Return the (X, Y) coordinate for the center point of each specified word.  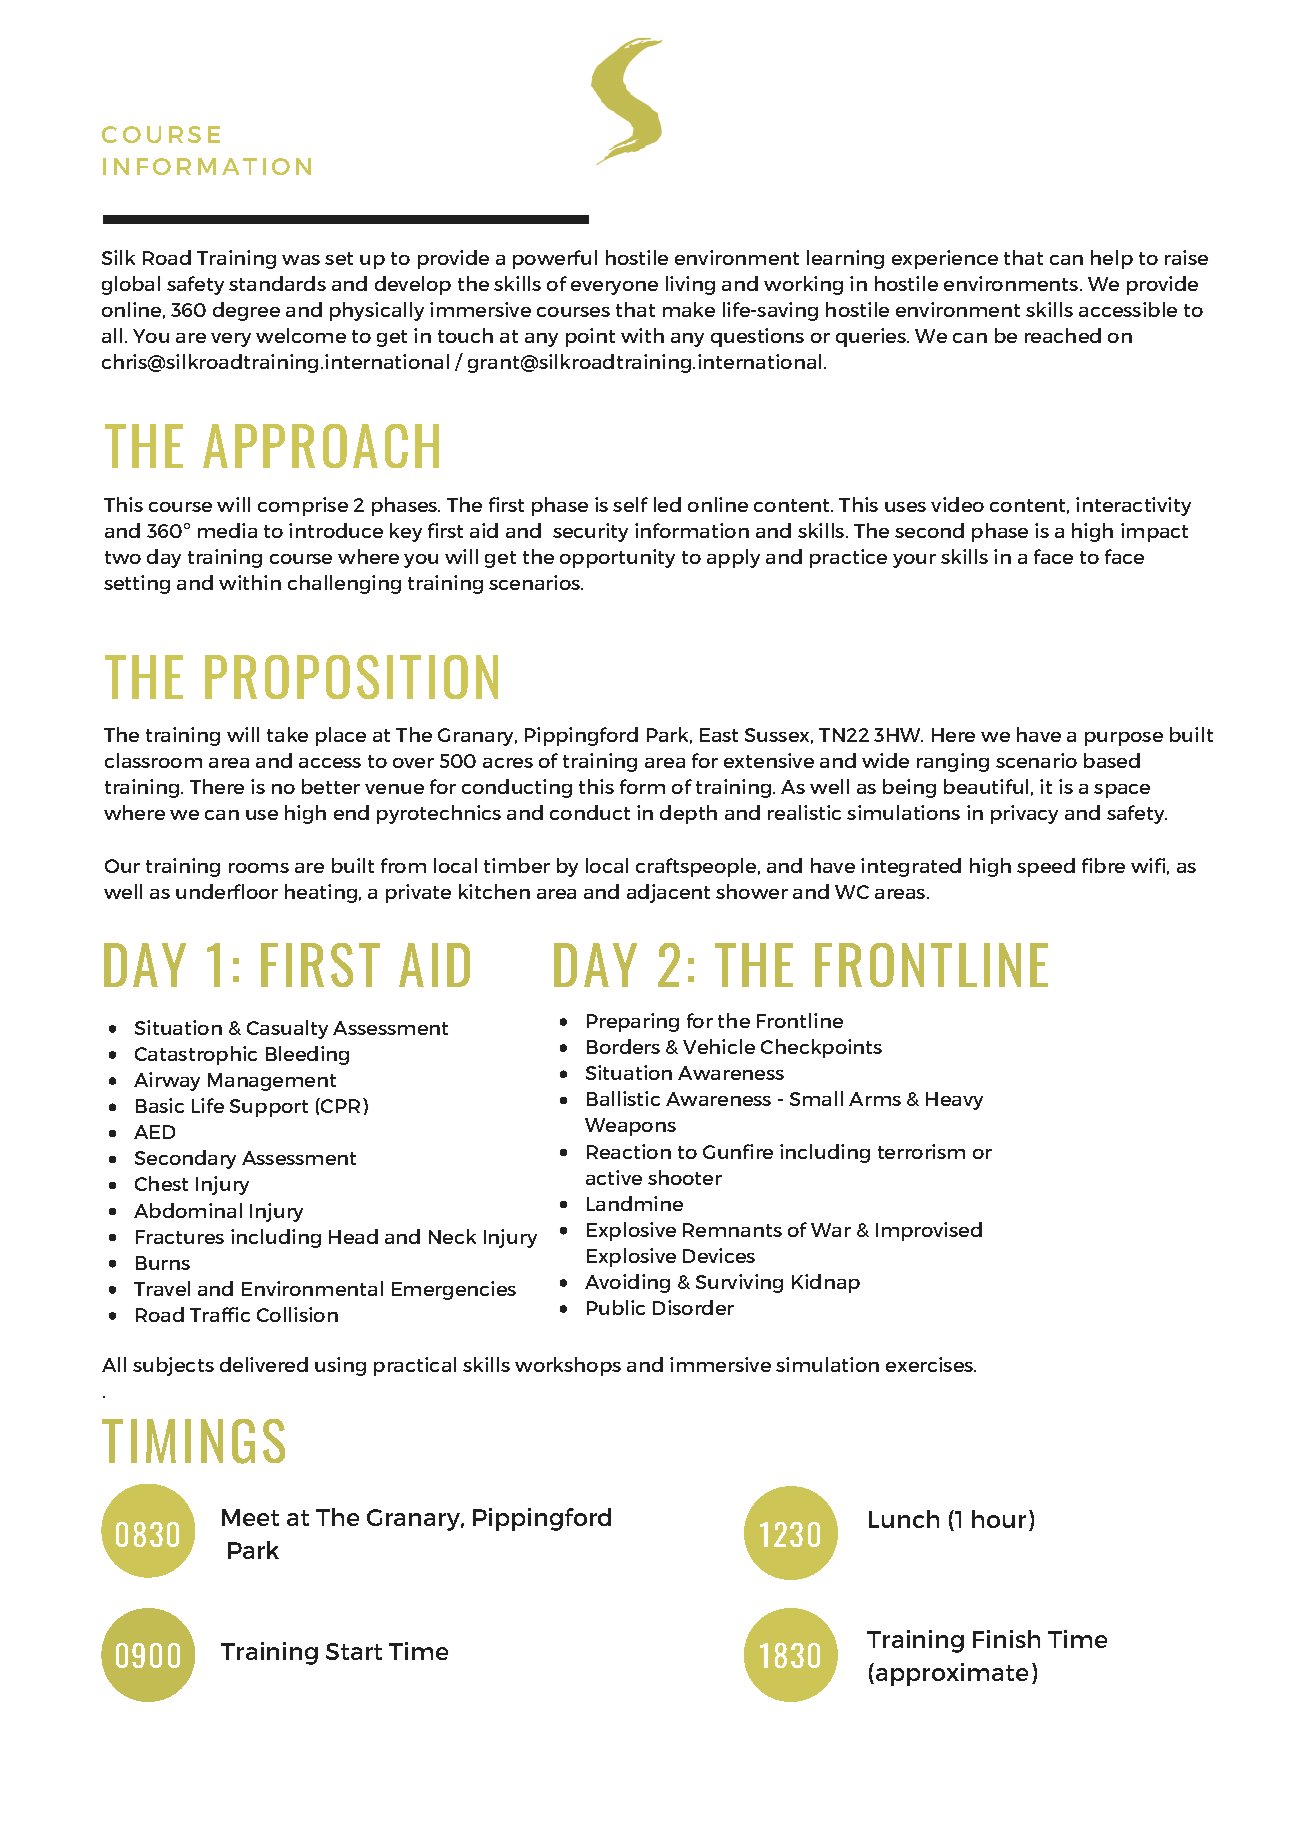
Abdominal (188, 1210)
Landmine (635, 1203)
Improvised (929, 1231)
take (287, 734)
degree (246, 311)
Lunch (904, 1519)
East (719, 735)
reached (1063, 335)
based (1112, 760)
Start (354, 1651)
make (689, 309)
